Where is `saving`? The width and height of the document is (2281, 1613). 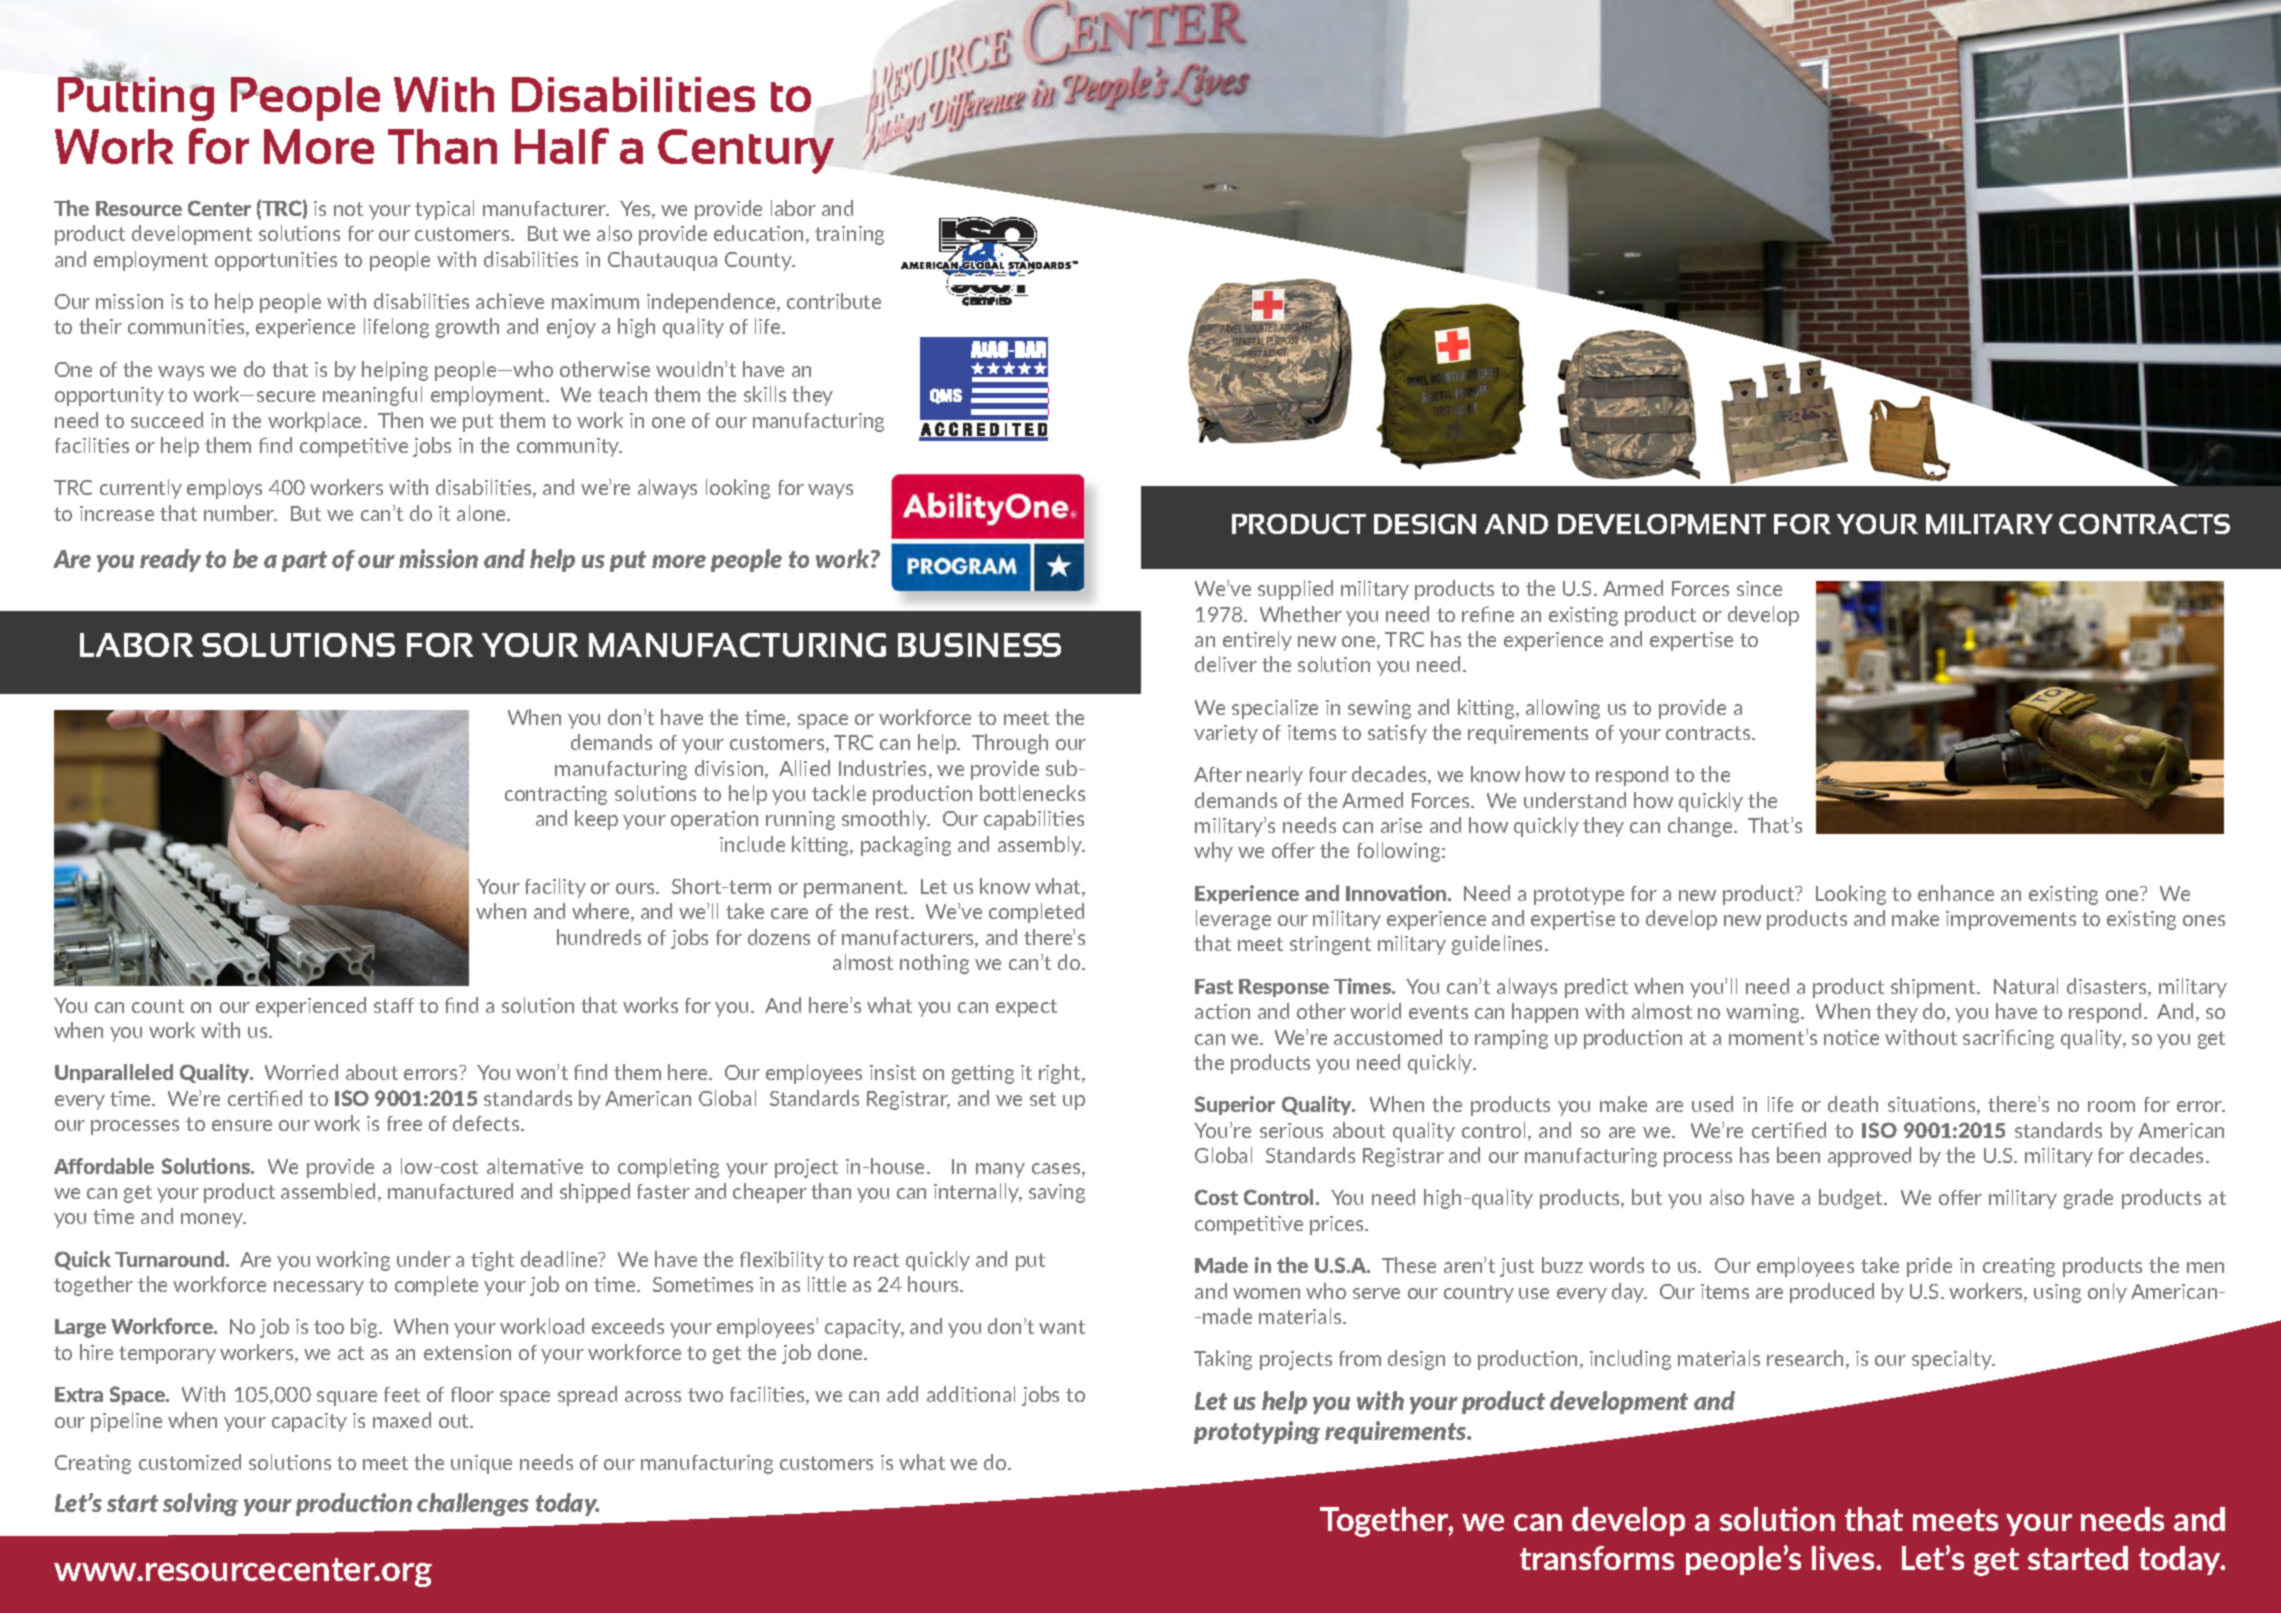 saving is located at coordinates (1057, 1193).
